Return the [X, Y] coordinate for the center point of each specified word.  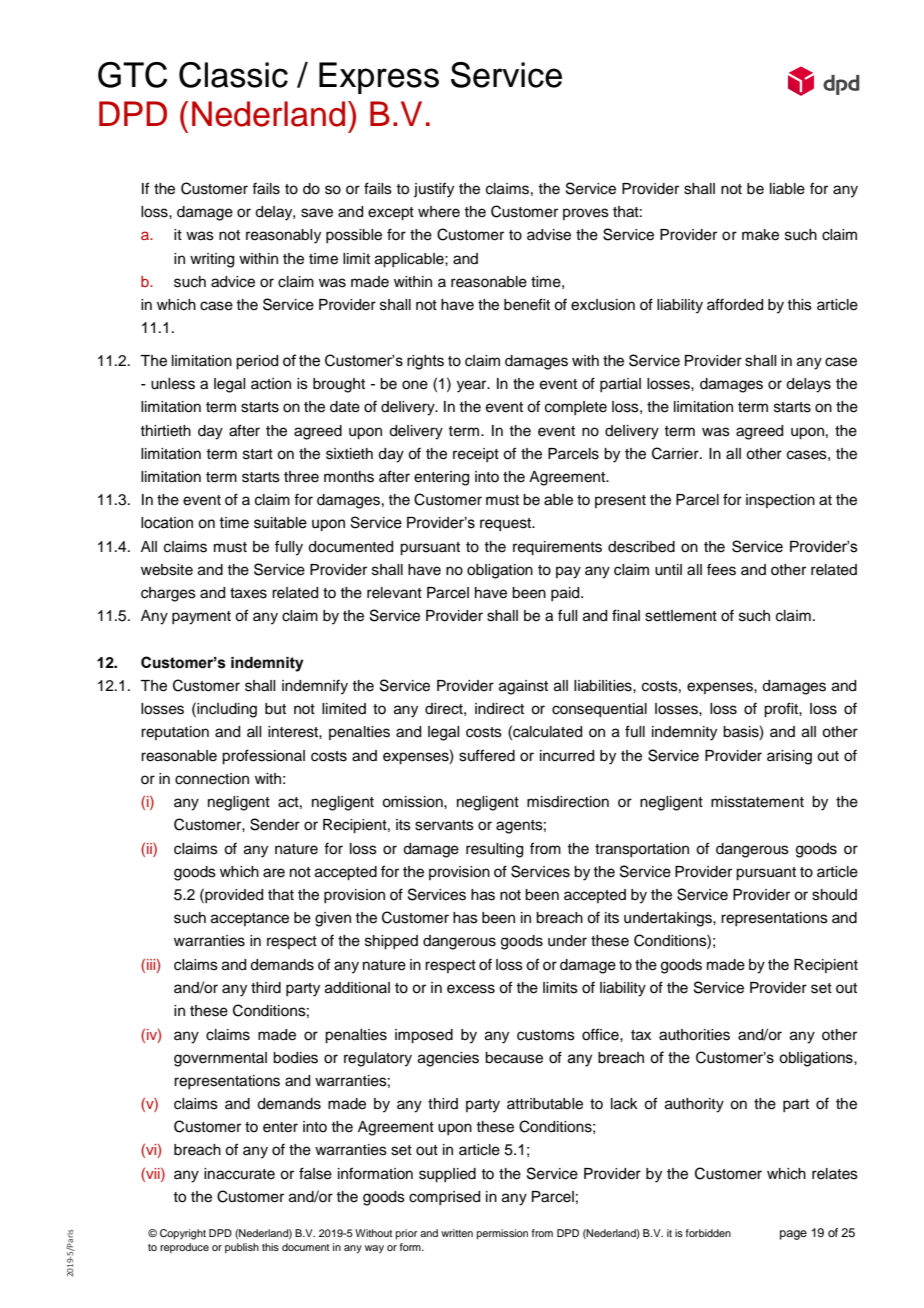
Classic [233, 75]
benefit [527, 304]
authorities [694, 1035]
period [257, 362]
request [507, 525]
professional [263, 757]
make [760, 235]
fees [721, 569]
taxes [248, 593]
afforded [735, 304]
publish [242, 1248]
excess [471, 989]
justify [434, 190]
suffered [487, 755]
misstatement [757, 802]
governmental [220, 1059]
